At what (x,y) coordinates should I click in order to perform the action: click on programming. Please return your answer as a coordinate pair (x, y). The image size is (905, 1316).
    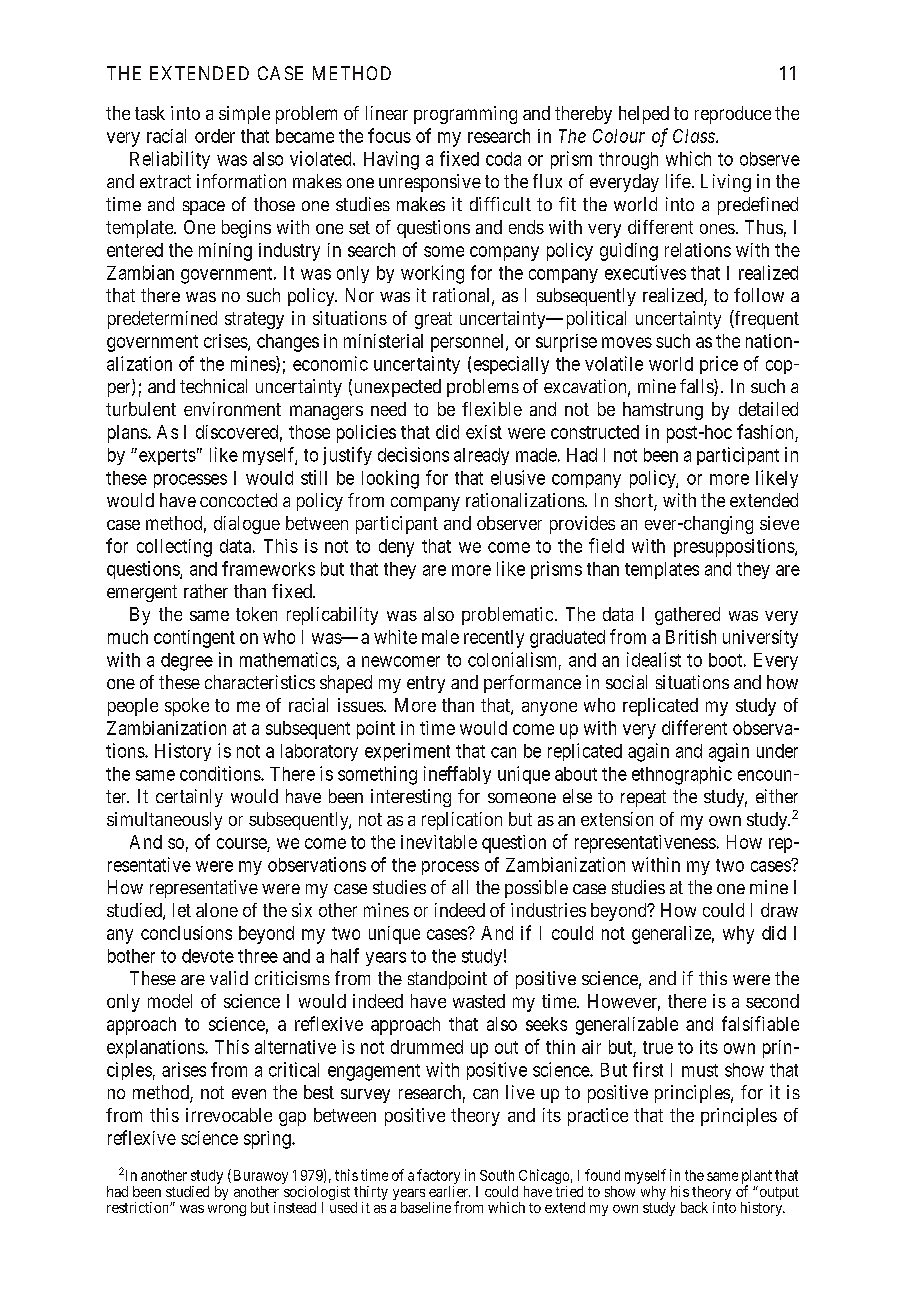
    Looking at the image, I should click on (465, 115).
